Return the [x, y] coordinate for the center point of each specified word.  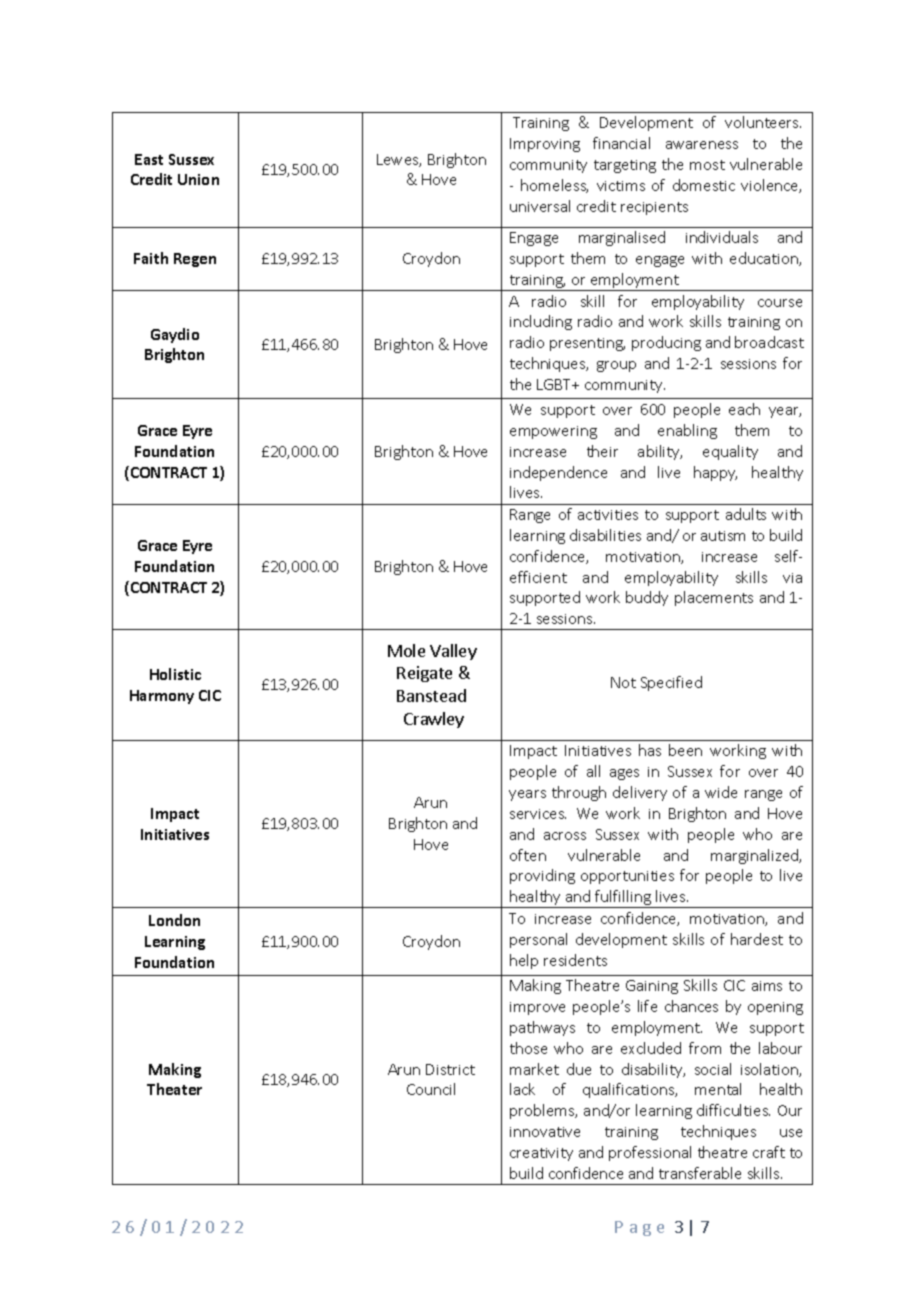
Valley [453, 652]
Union [198, 179]
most [707, 165]
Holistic [175, 674]
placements [714, 598]
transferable [700, 1173]
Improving [545, 145]
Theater [174, 1089]
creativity [541, 1154]
